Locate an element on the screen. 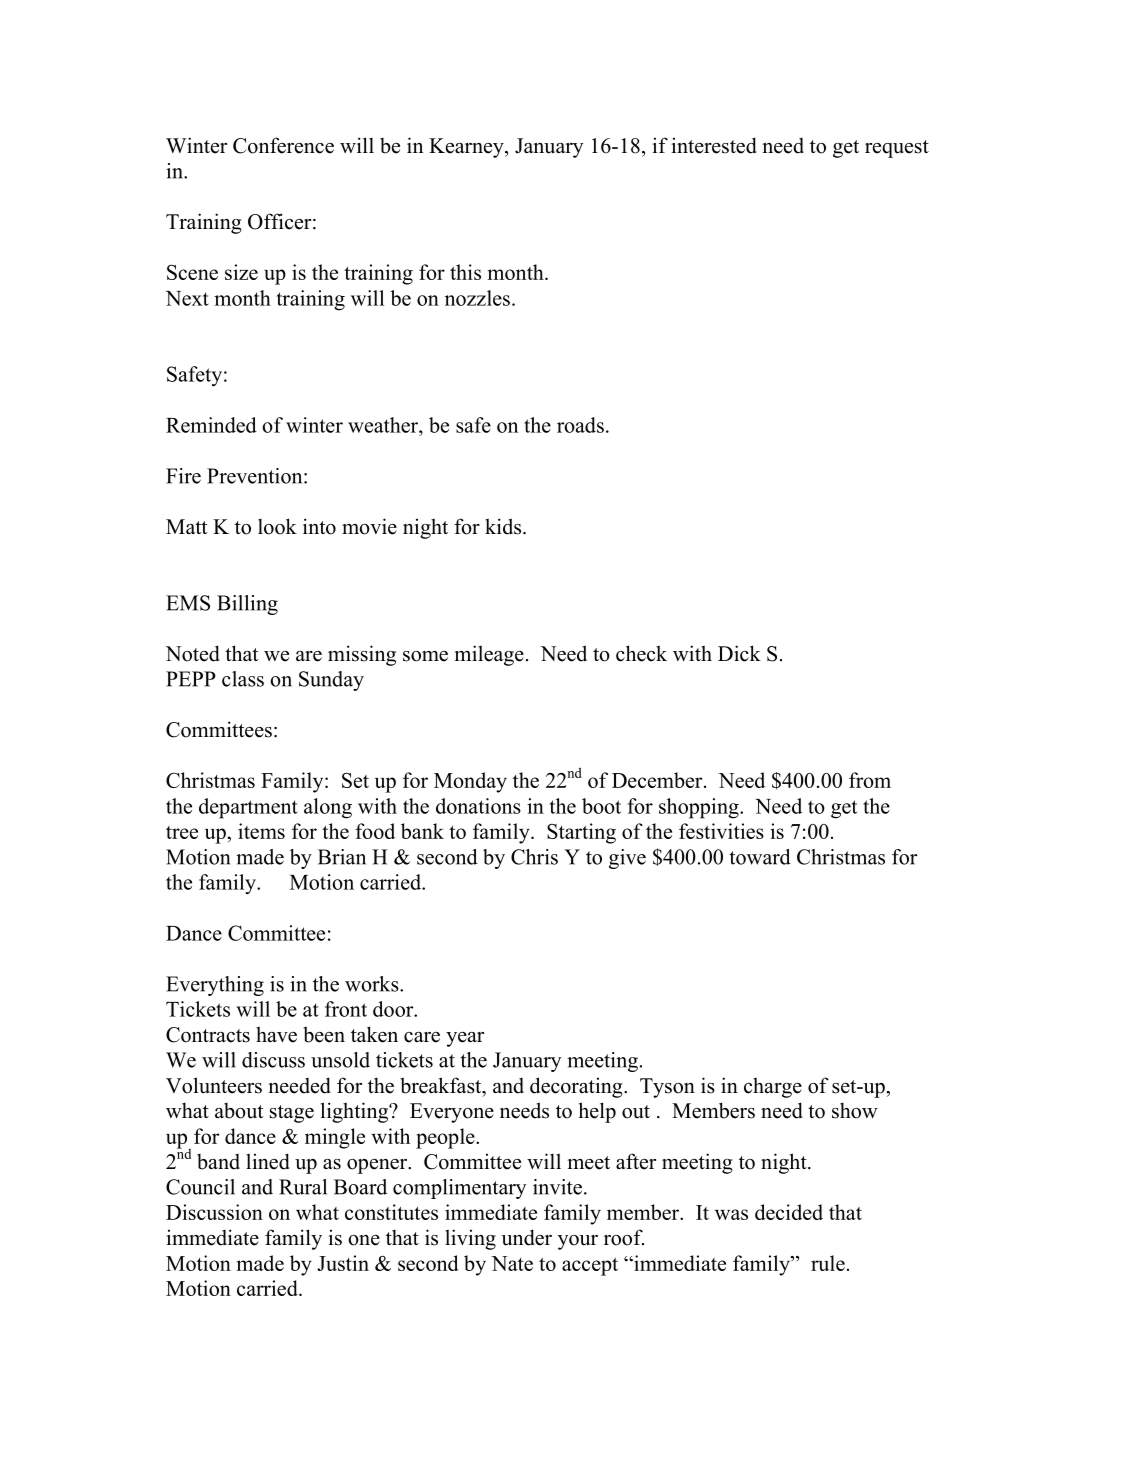 The width and height of the screenshot is (1127, 1459). check is located at coordinates (641, 653).
